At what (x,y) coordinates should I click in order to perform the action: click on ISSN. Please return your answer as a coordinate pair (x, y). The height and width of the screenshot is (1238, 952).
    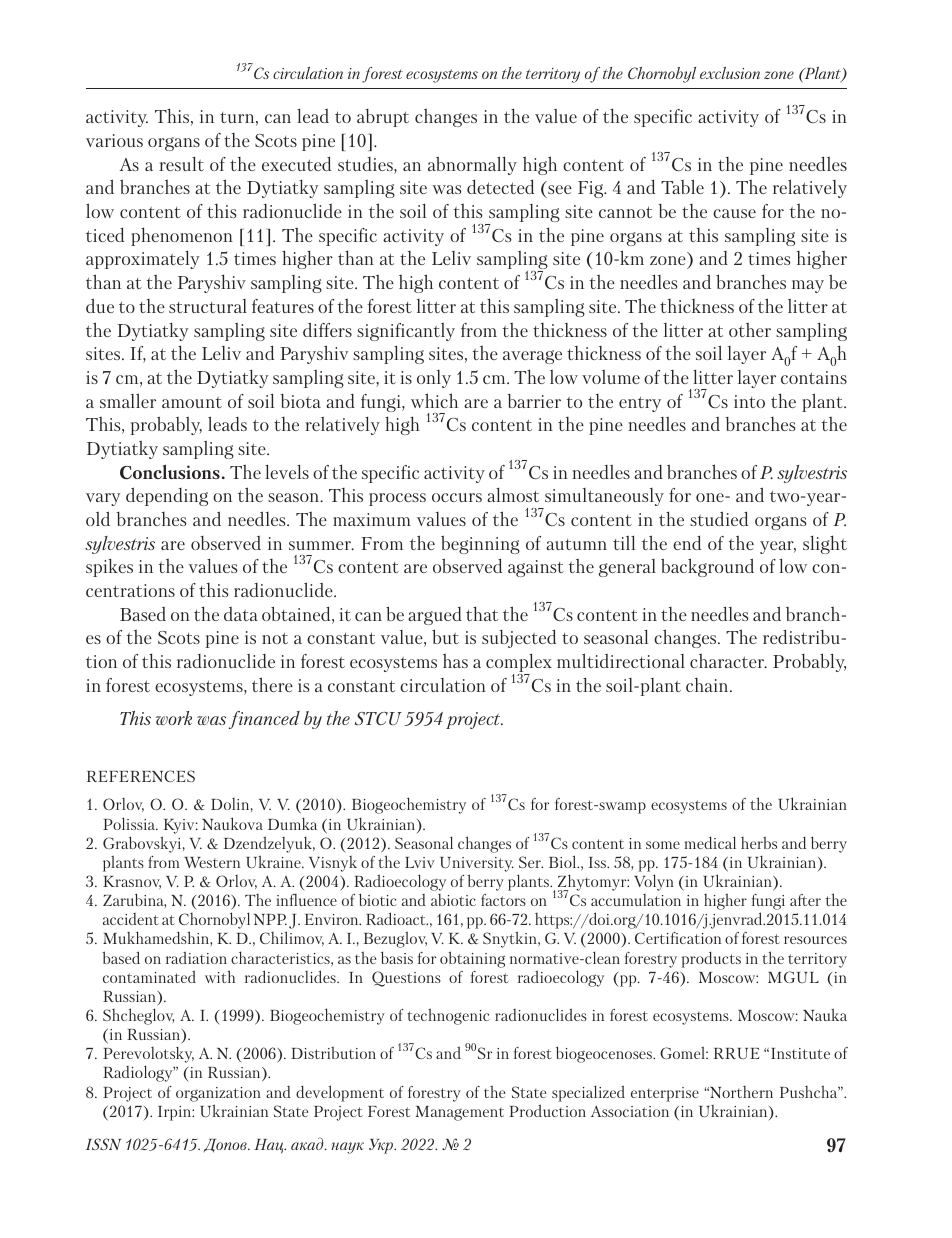
    Looking at the image, I should click on (103, 1144).
